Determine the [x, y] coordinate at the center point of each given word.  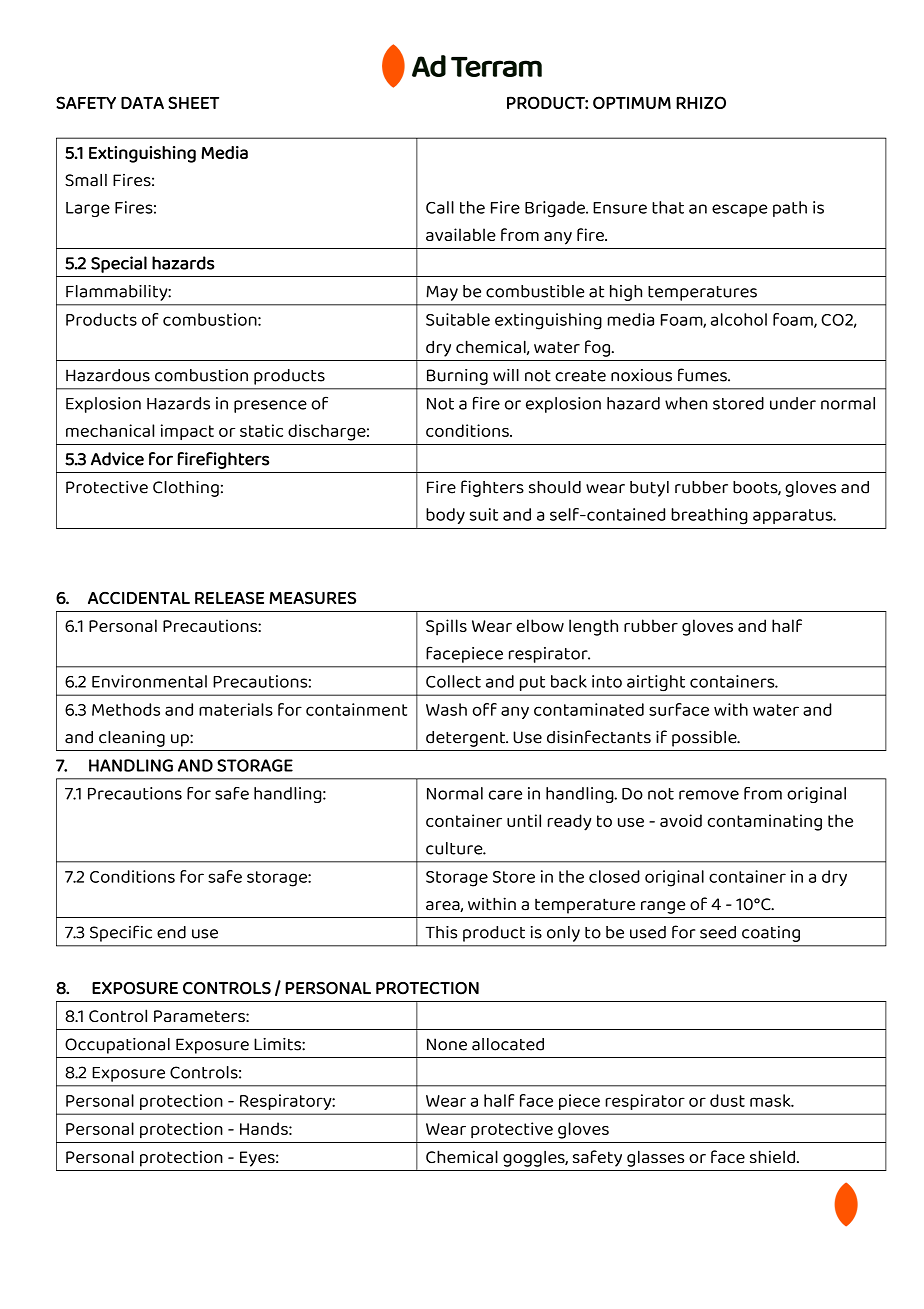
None [447, 1044]
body [445, 516]
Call [440, 207]
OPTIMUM [632, 102]
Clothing [186, 489]
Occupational [117, 1046]
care [505, 795]
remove [709, 795]
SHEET [193, 102]
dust [727, 1100]
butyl [649, 489]
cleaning [132, 738]
